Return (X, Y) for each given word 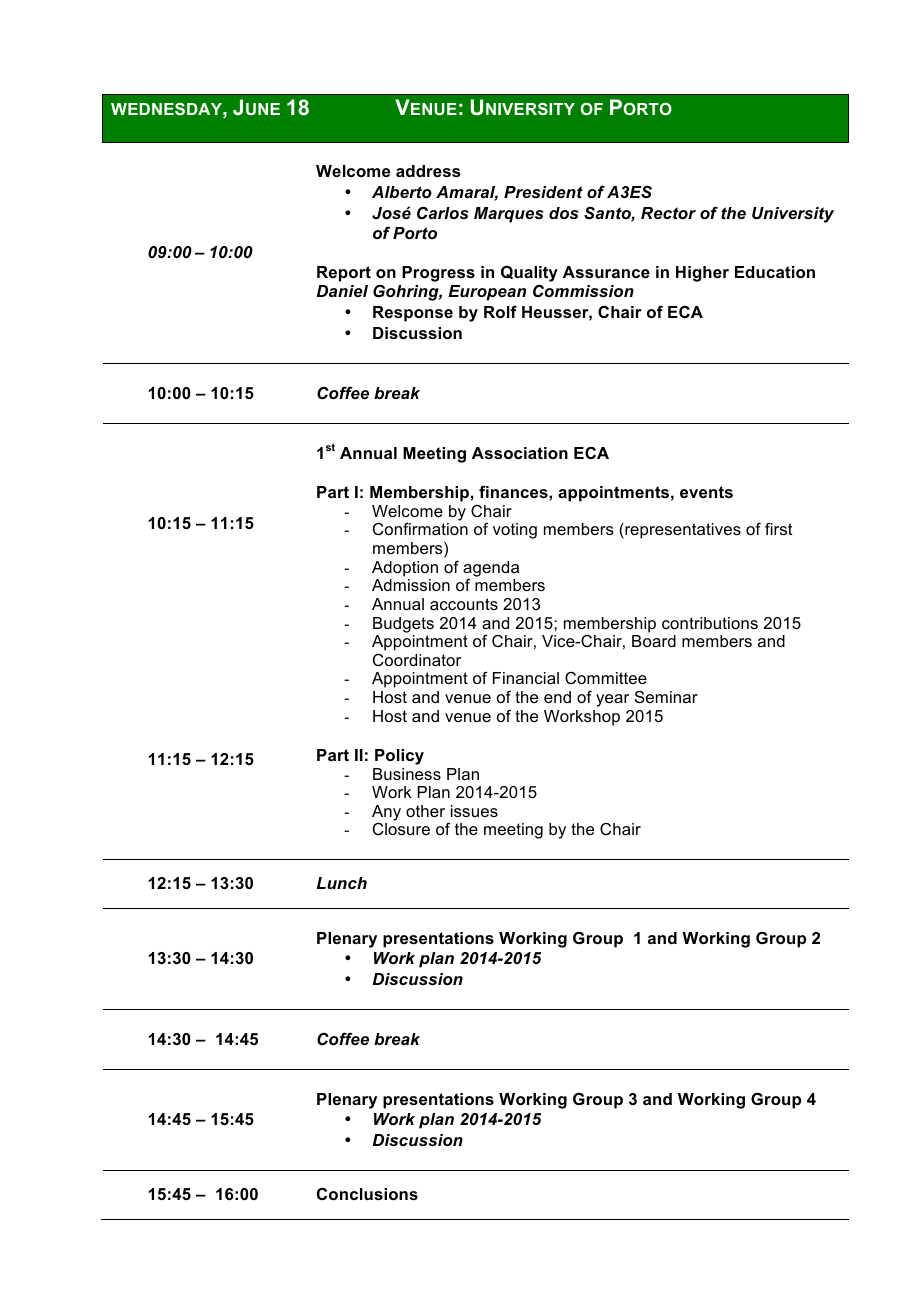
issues (474, 811)
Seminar (666, 696)
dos (563, 213)
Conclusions (367, 1193)
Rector (668, 213)
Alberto (402, 192)
